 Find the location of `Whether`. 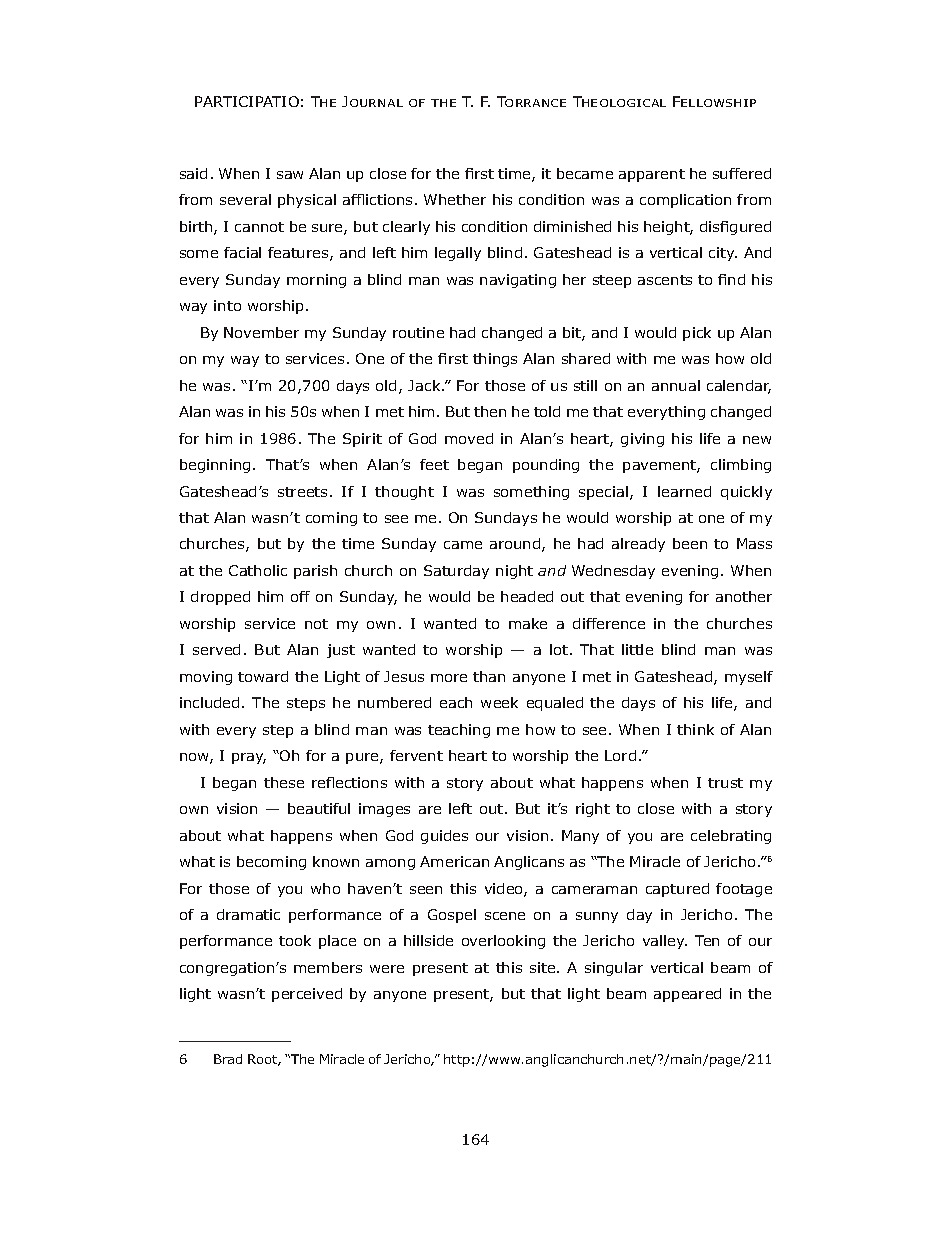

Whether is located at coordinates (455, 199).
